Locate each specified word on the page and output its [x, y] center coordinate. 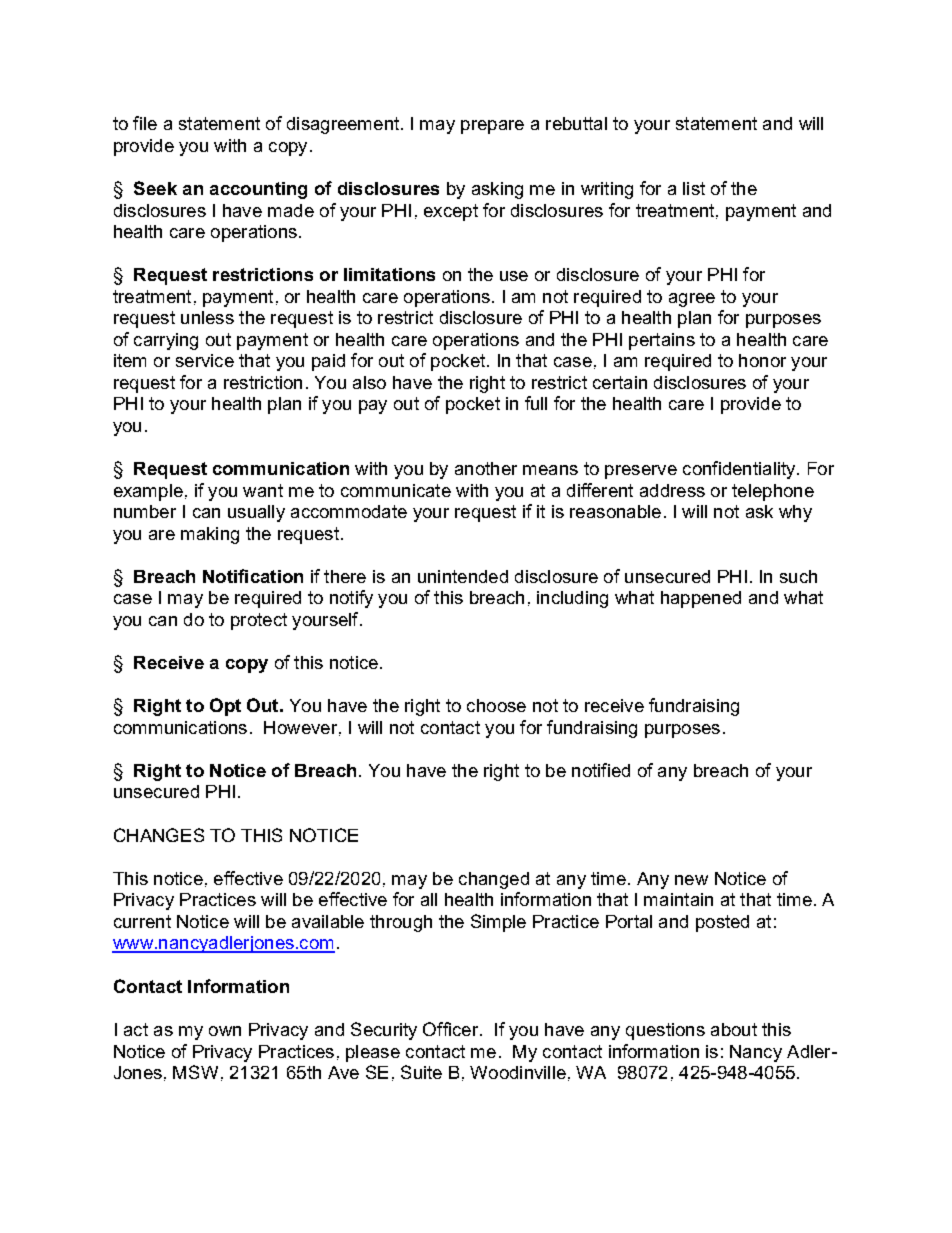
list [694, 188]
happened [701, 599]
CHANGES [159, 835]
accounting [258, 190]
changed [494, 880]
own [225, 1031]
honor [762, 360]
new [691, 880]
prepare [492, 127]
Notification [253, 576]
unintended [463, 576]
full [536, 403]
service [205, 360]
